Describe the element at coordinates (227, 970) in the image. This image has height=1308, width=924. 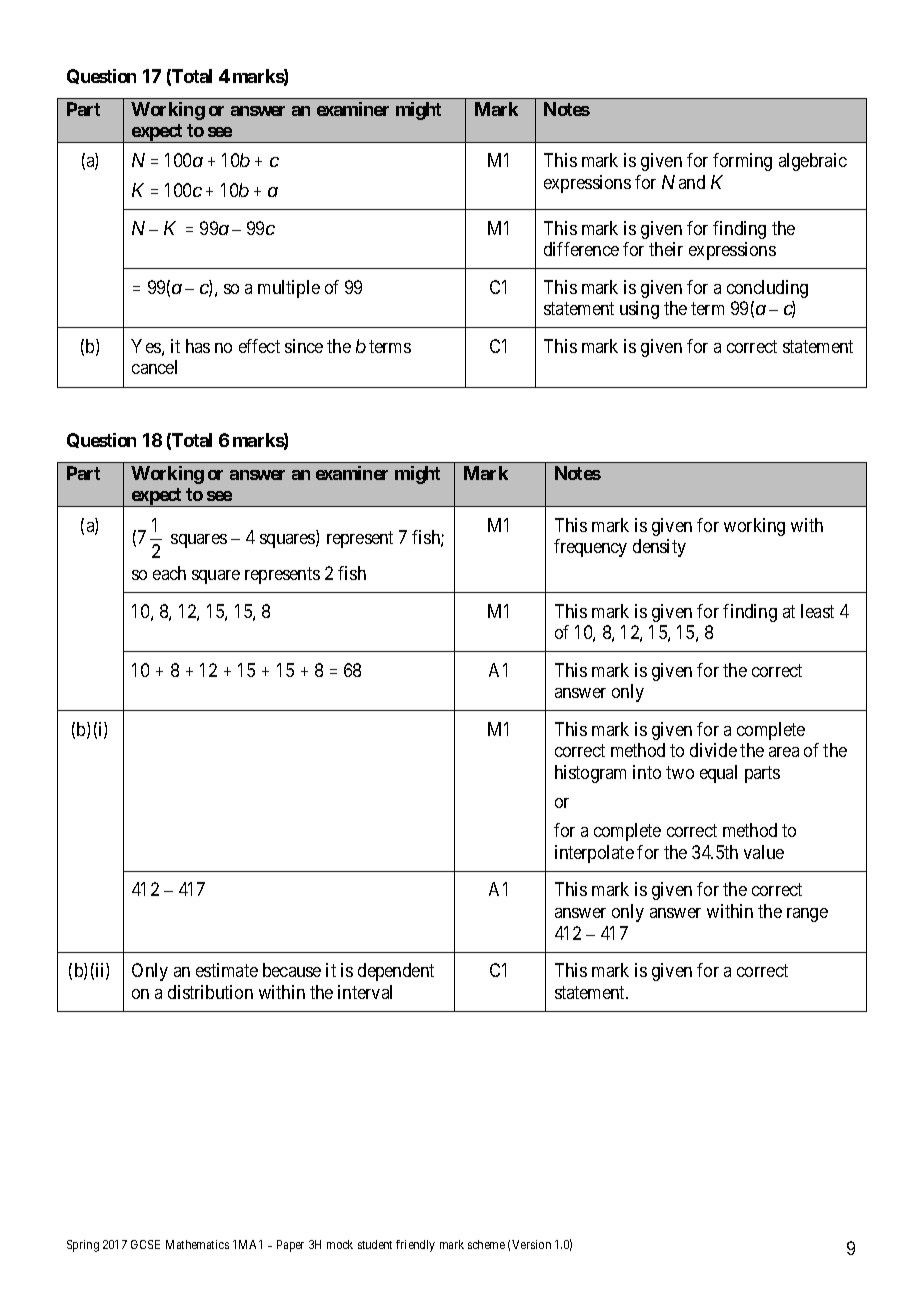
I see `estimate` at that location.
